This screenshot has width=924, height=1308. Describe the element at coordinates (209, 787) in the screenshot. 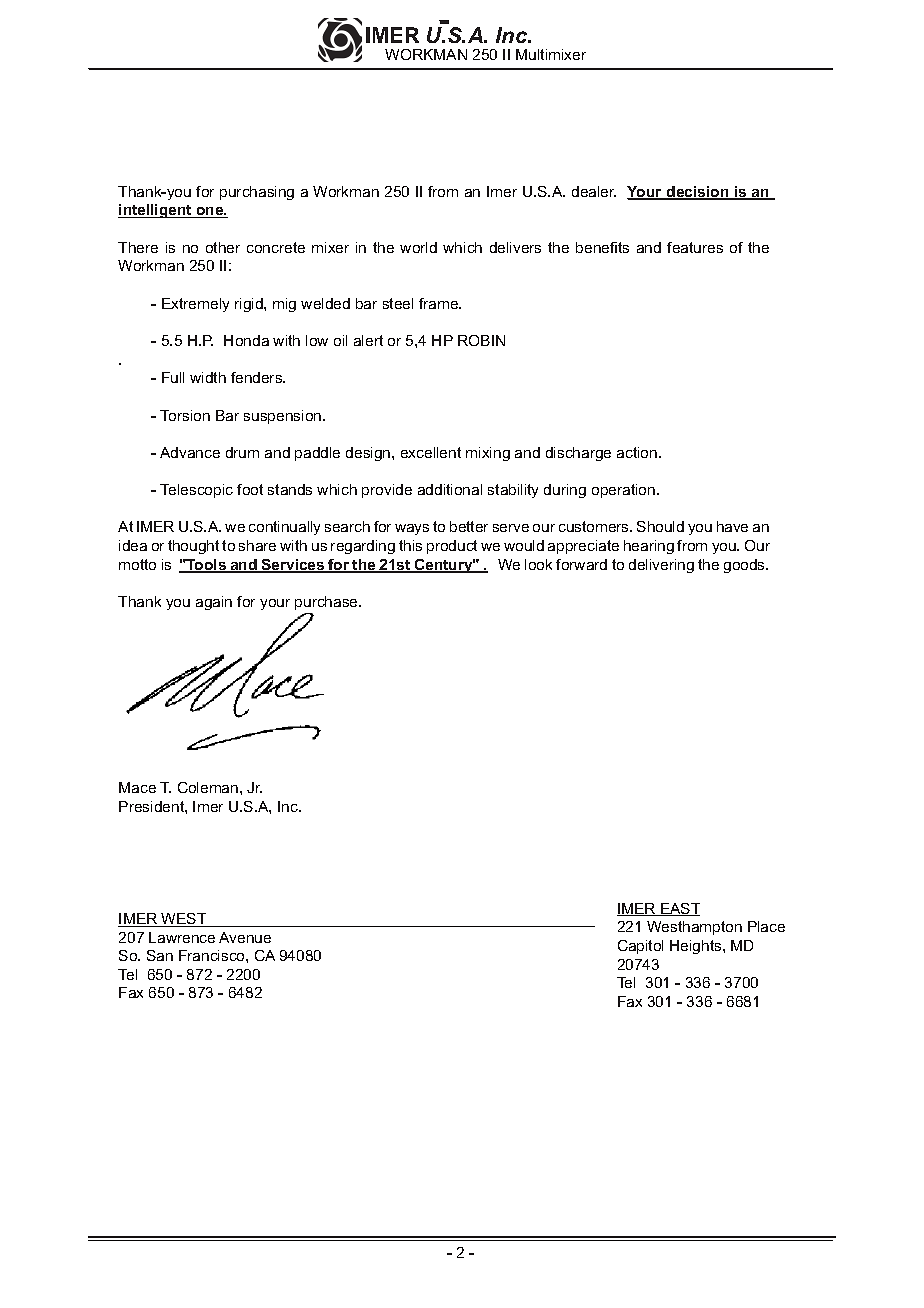

I see `Coleman` at that location.
